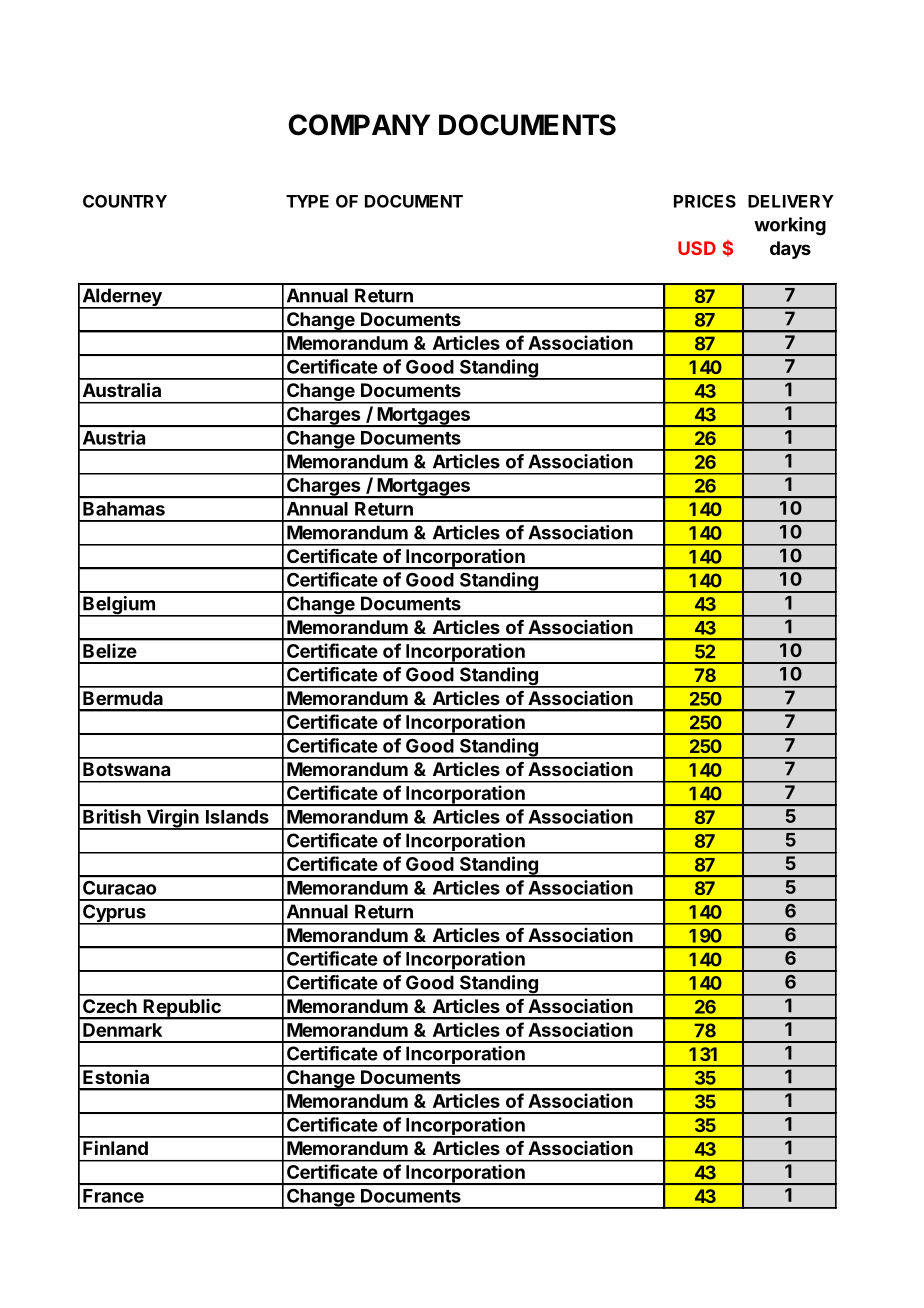  I want to click on France, so click(113, 1196).
